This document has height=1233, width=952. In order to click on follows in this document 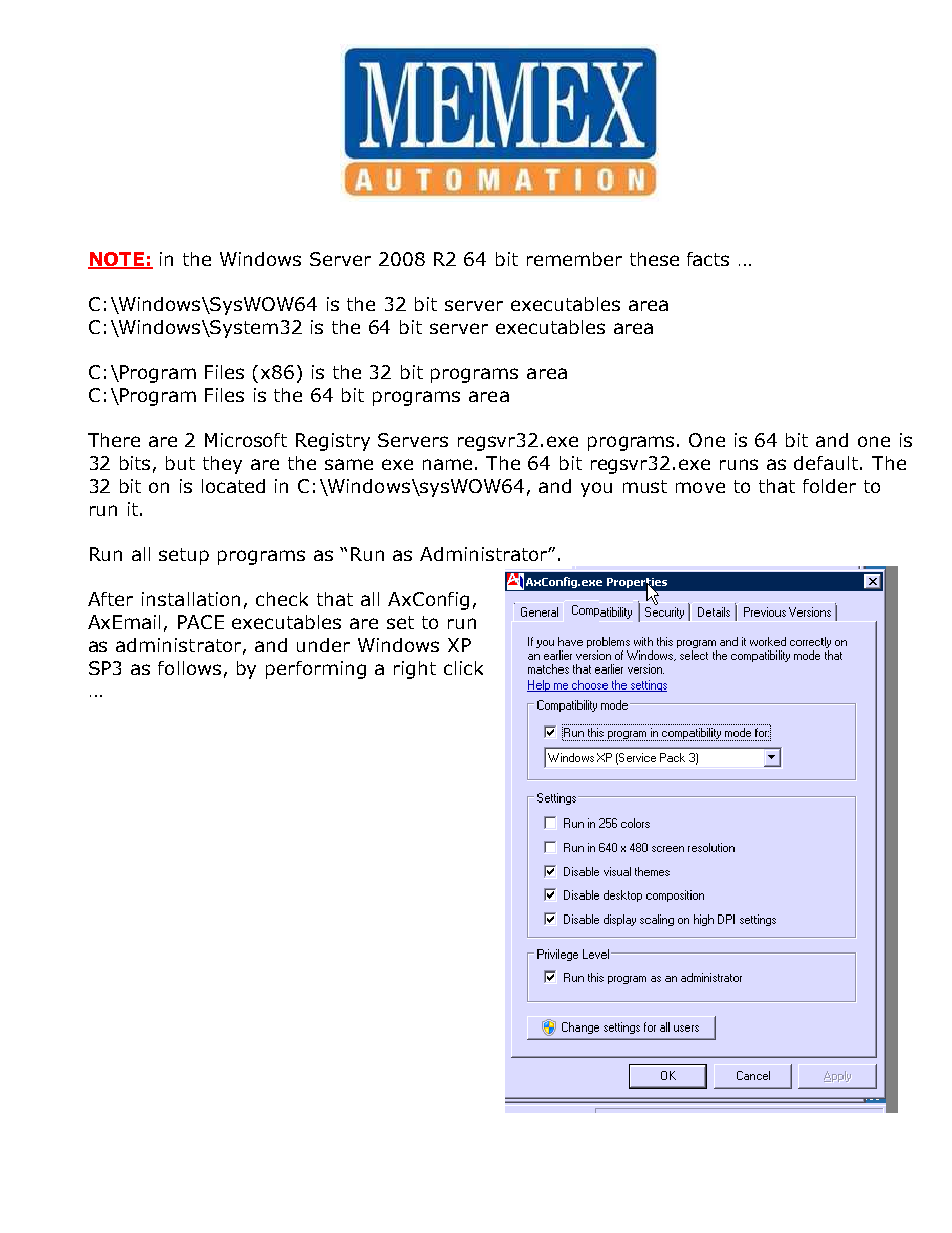, I will do `click(189, 668)`.
